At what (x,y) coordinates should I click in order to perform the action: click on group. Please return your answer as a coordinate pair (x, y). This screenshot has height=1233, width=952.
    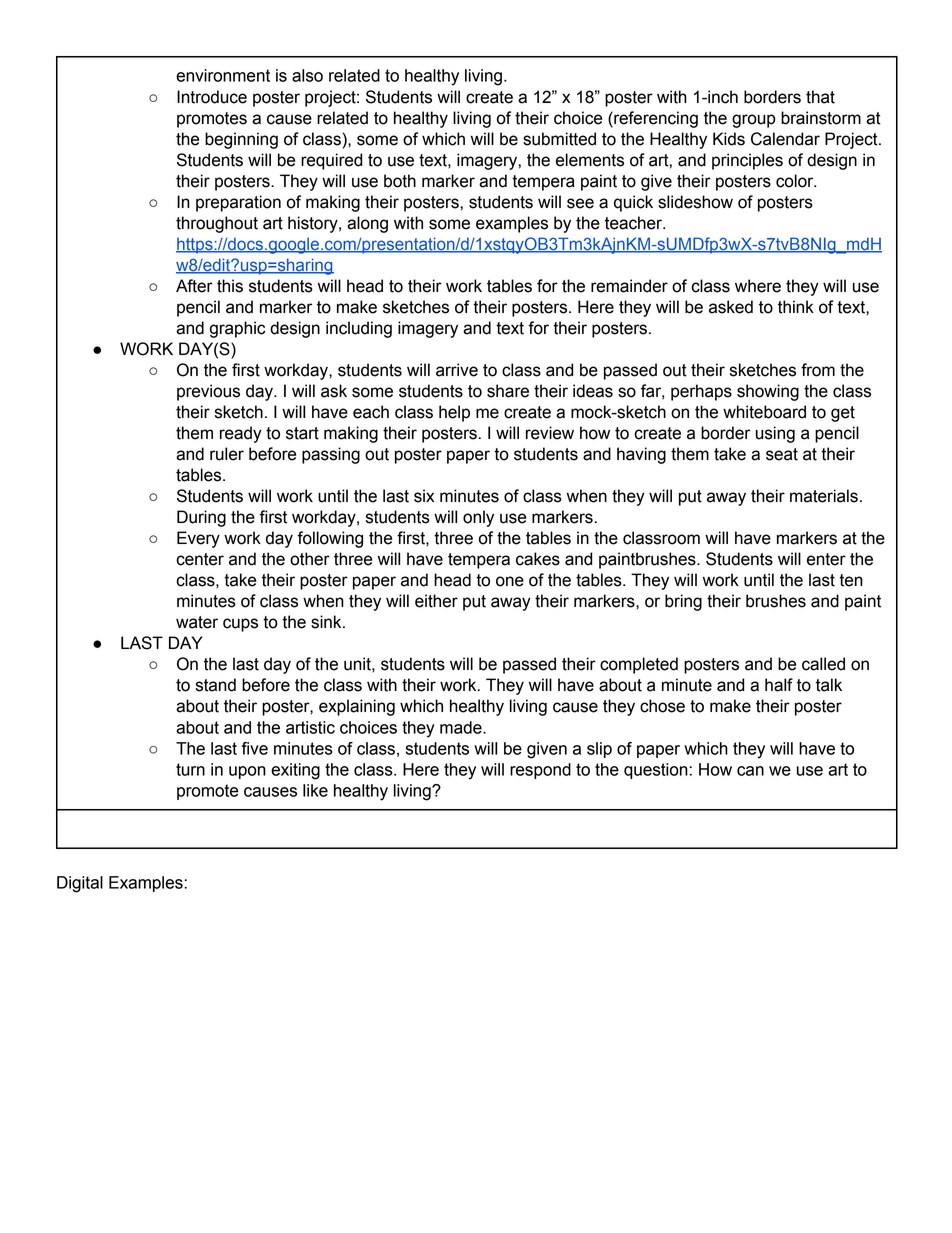
    Looking at the image, I should click on (754, 121).
